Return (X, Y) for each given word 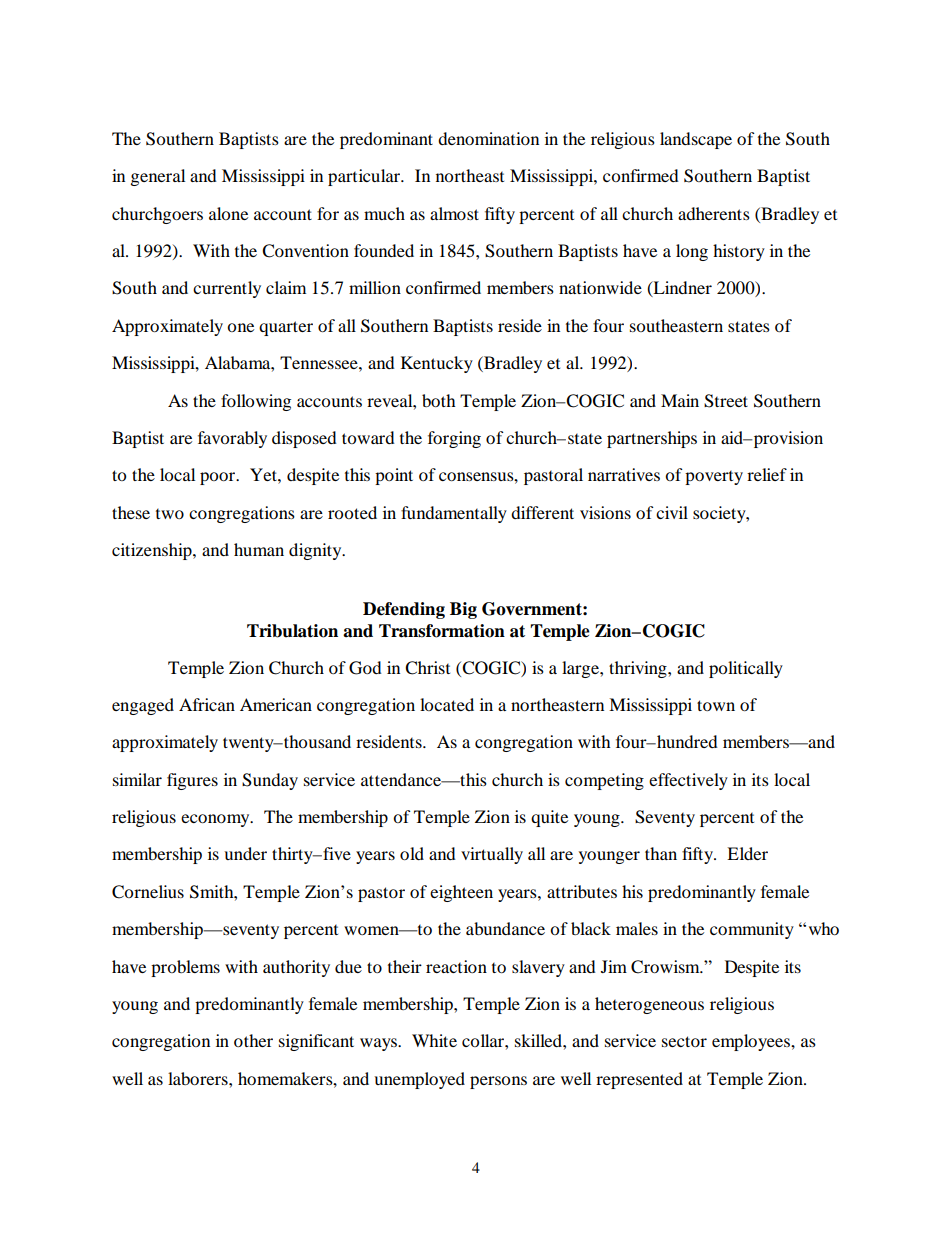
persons (498, 1082)
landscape (696, 140)
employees (752, 1042)
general (158, 177)
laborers (199, 1078)
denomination (488, 138)
